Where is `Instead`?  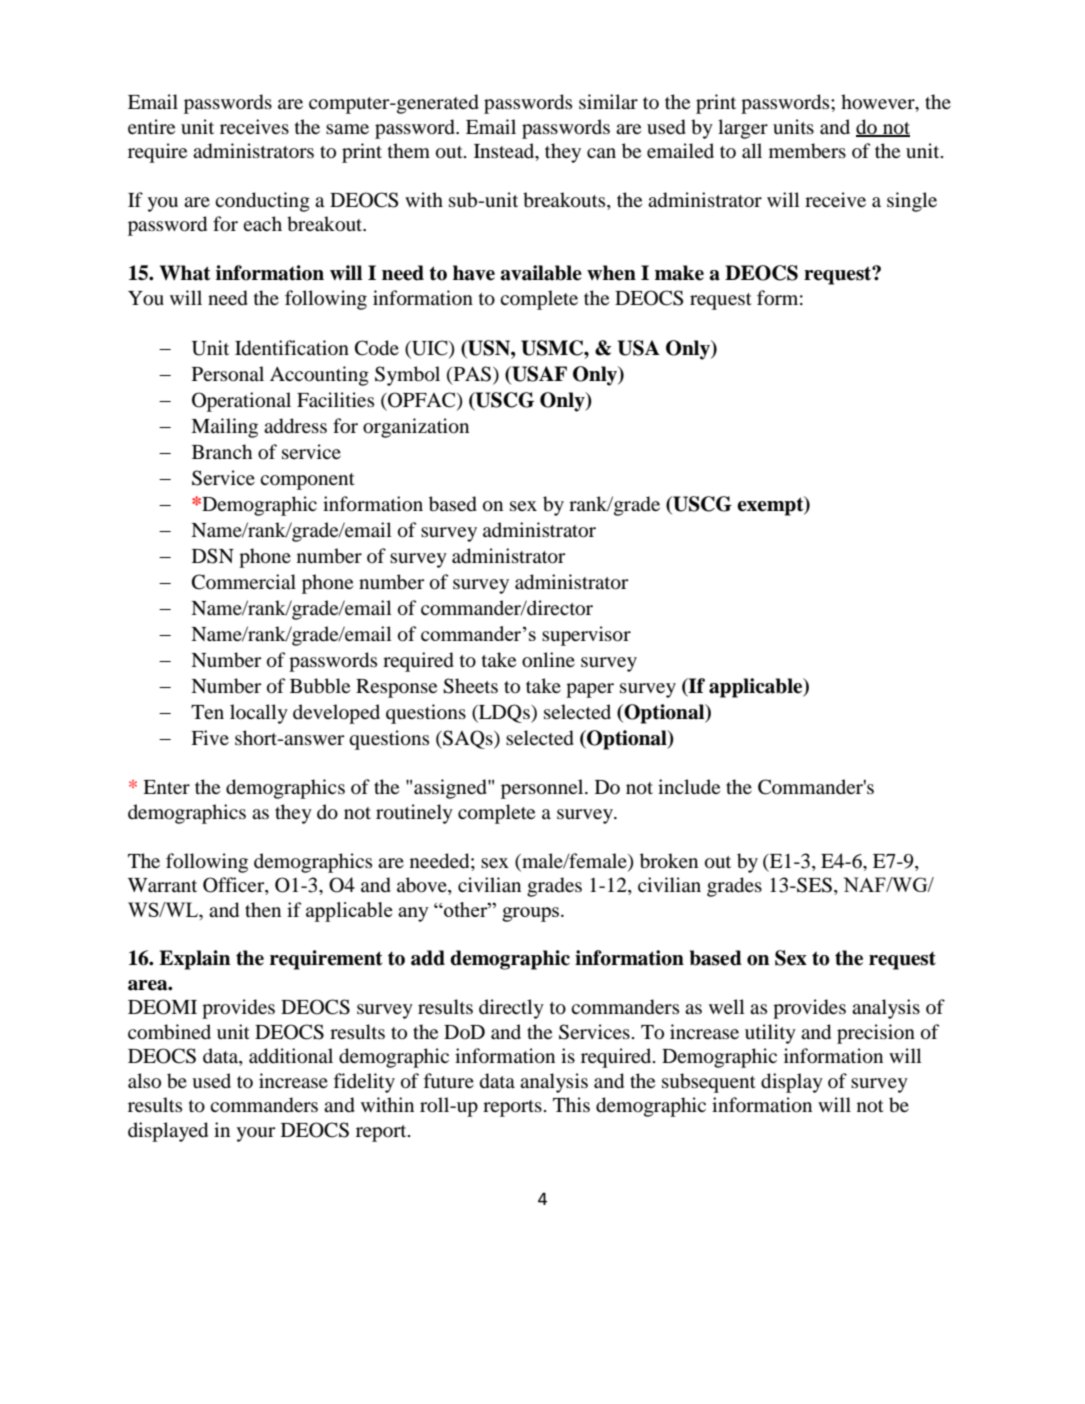
Instead is located at coordinates (505, 152).
